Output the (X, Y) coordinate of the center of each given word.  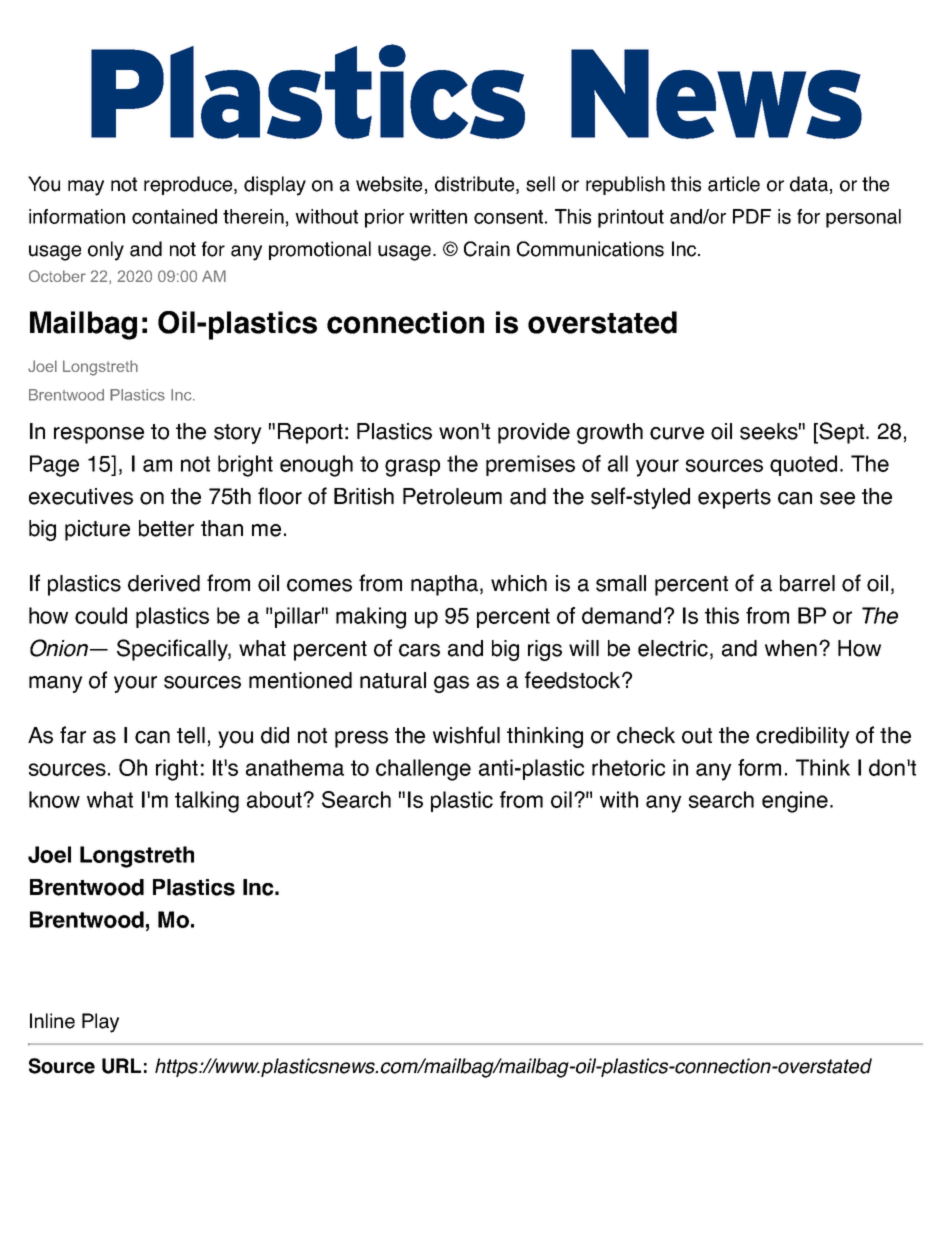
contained (174, 216)
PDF (752, 216)
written (438, 216)
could (101, 615)
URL (121, 1066)
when (791, 648)
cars (419, 650)
